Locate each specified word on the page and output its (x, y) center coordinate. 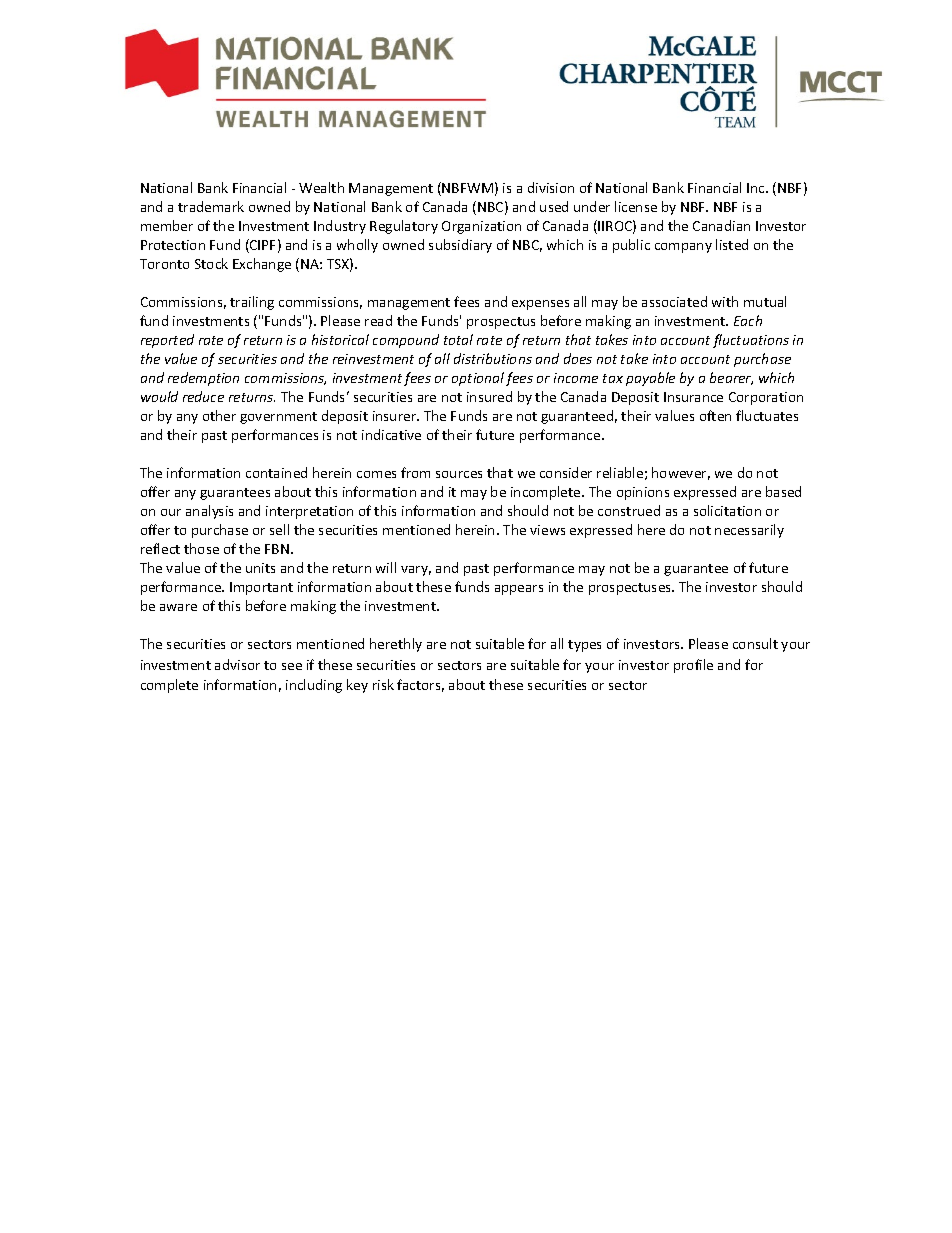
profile (693, 666)
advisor (237, 664)
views (547, 530)
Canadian (721, 225)
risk (383, 684)
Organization (481, 227)
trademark (211, 206)
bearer (731, 378)
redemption (203, 379)
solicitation (727, 510)
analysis (209, 512)
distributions (493, 358)
